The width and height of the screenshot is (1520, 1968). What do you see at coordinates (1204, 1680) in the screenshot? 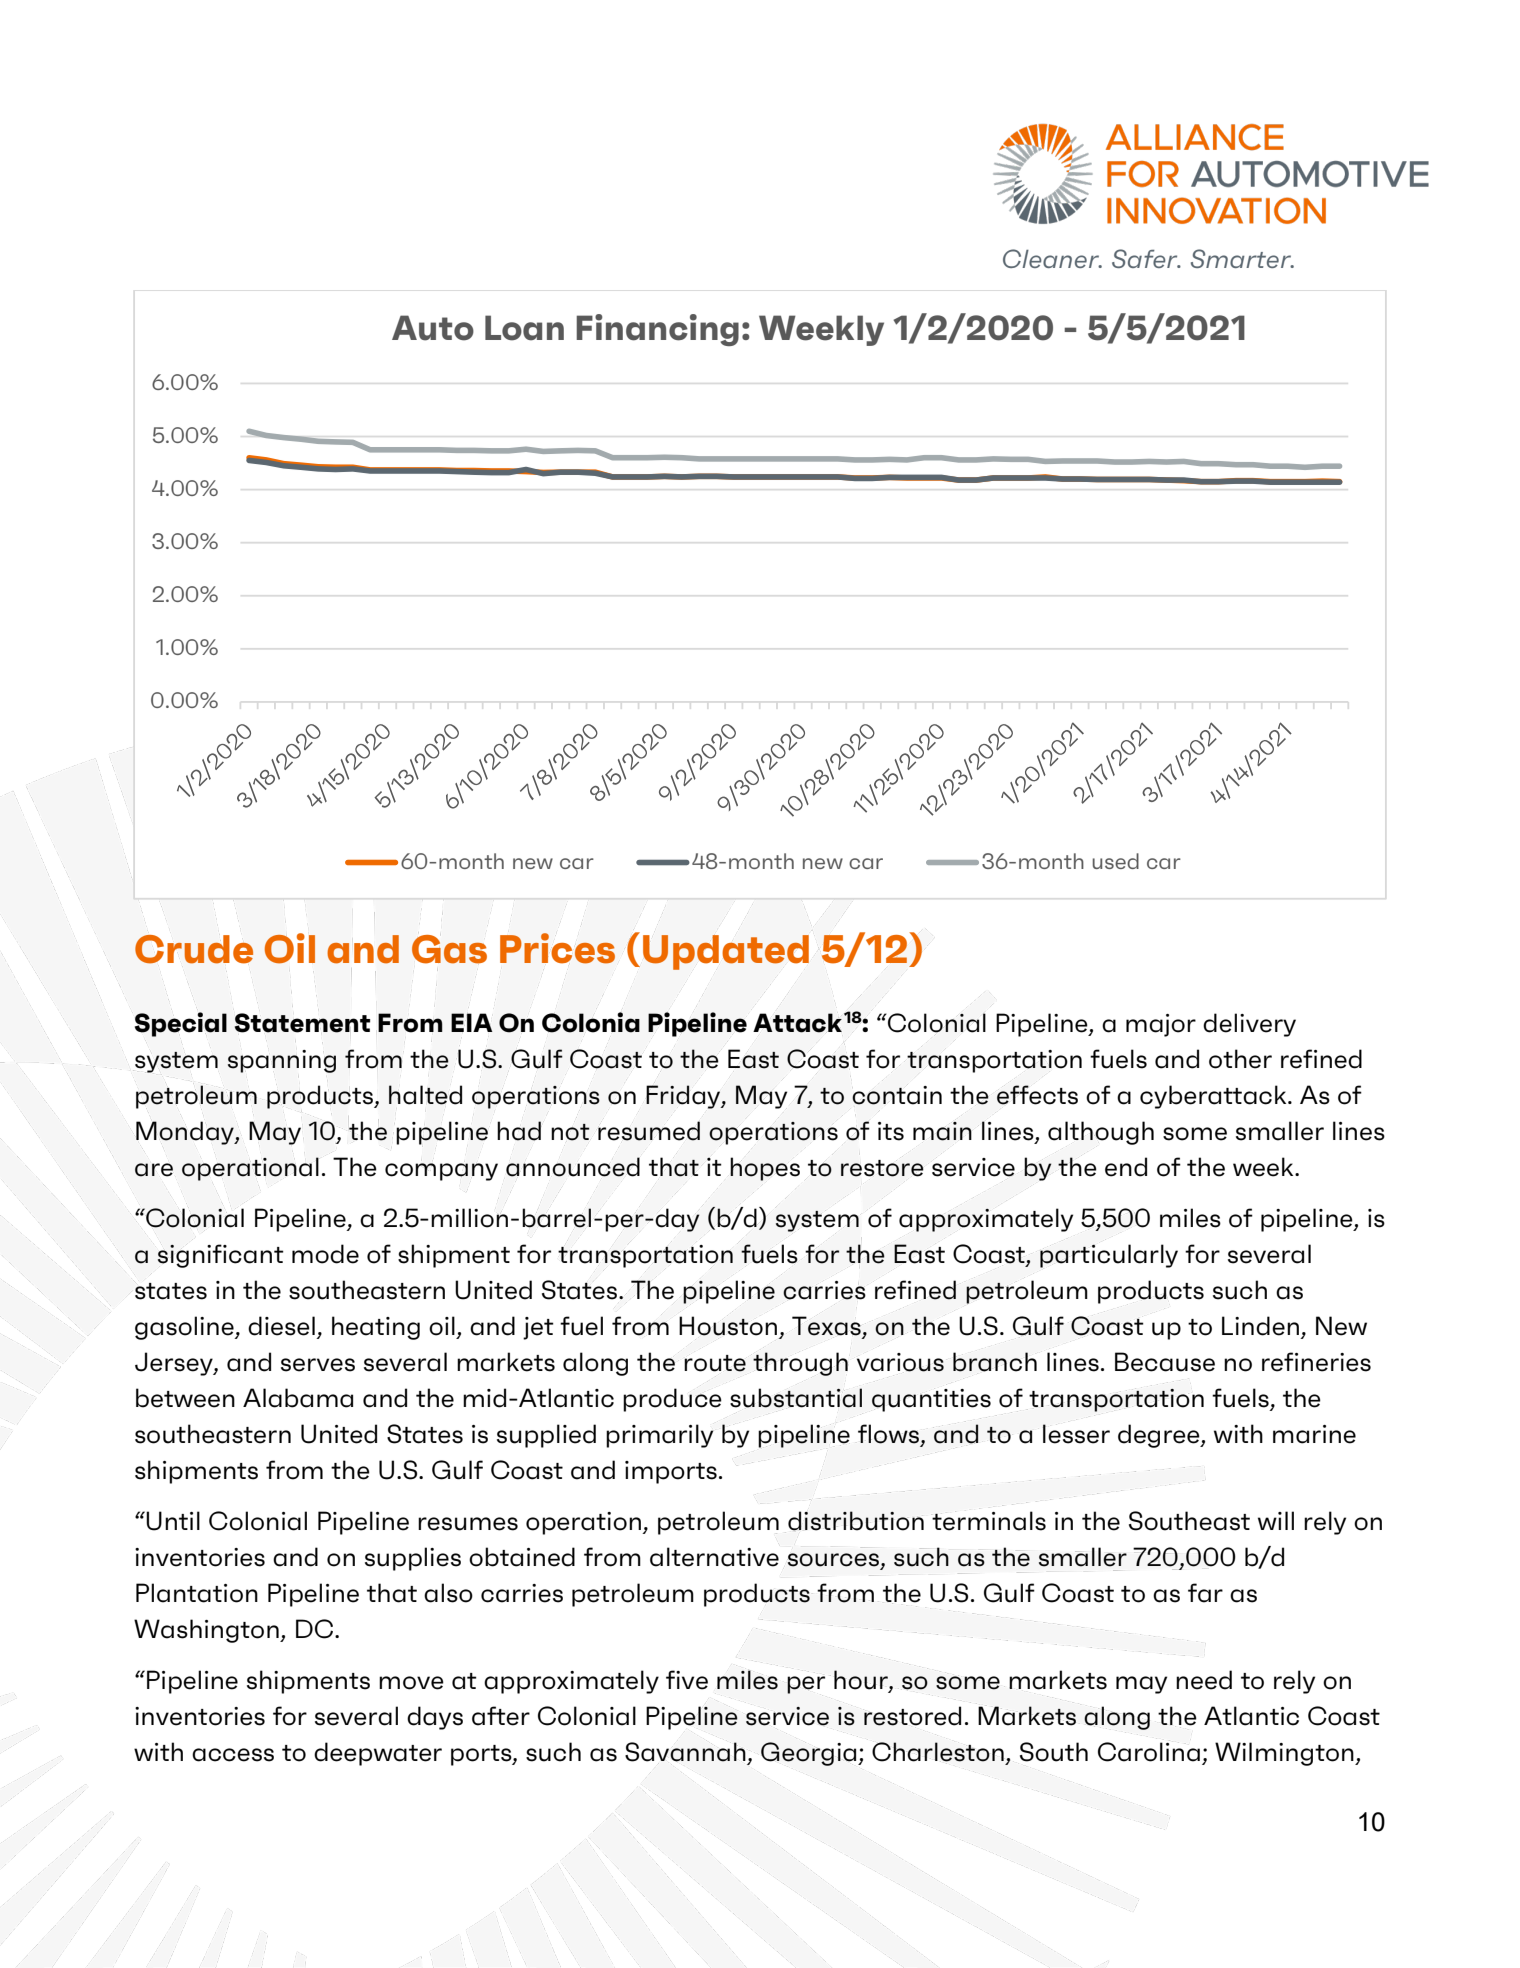
I see `need` at bounding box center [1204, 1680].
